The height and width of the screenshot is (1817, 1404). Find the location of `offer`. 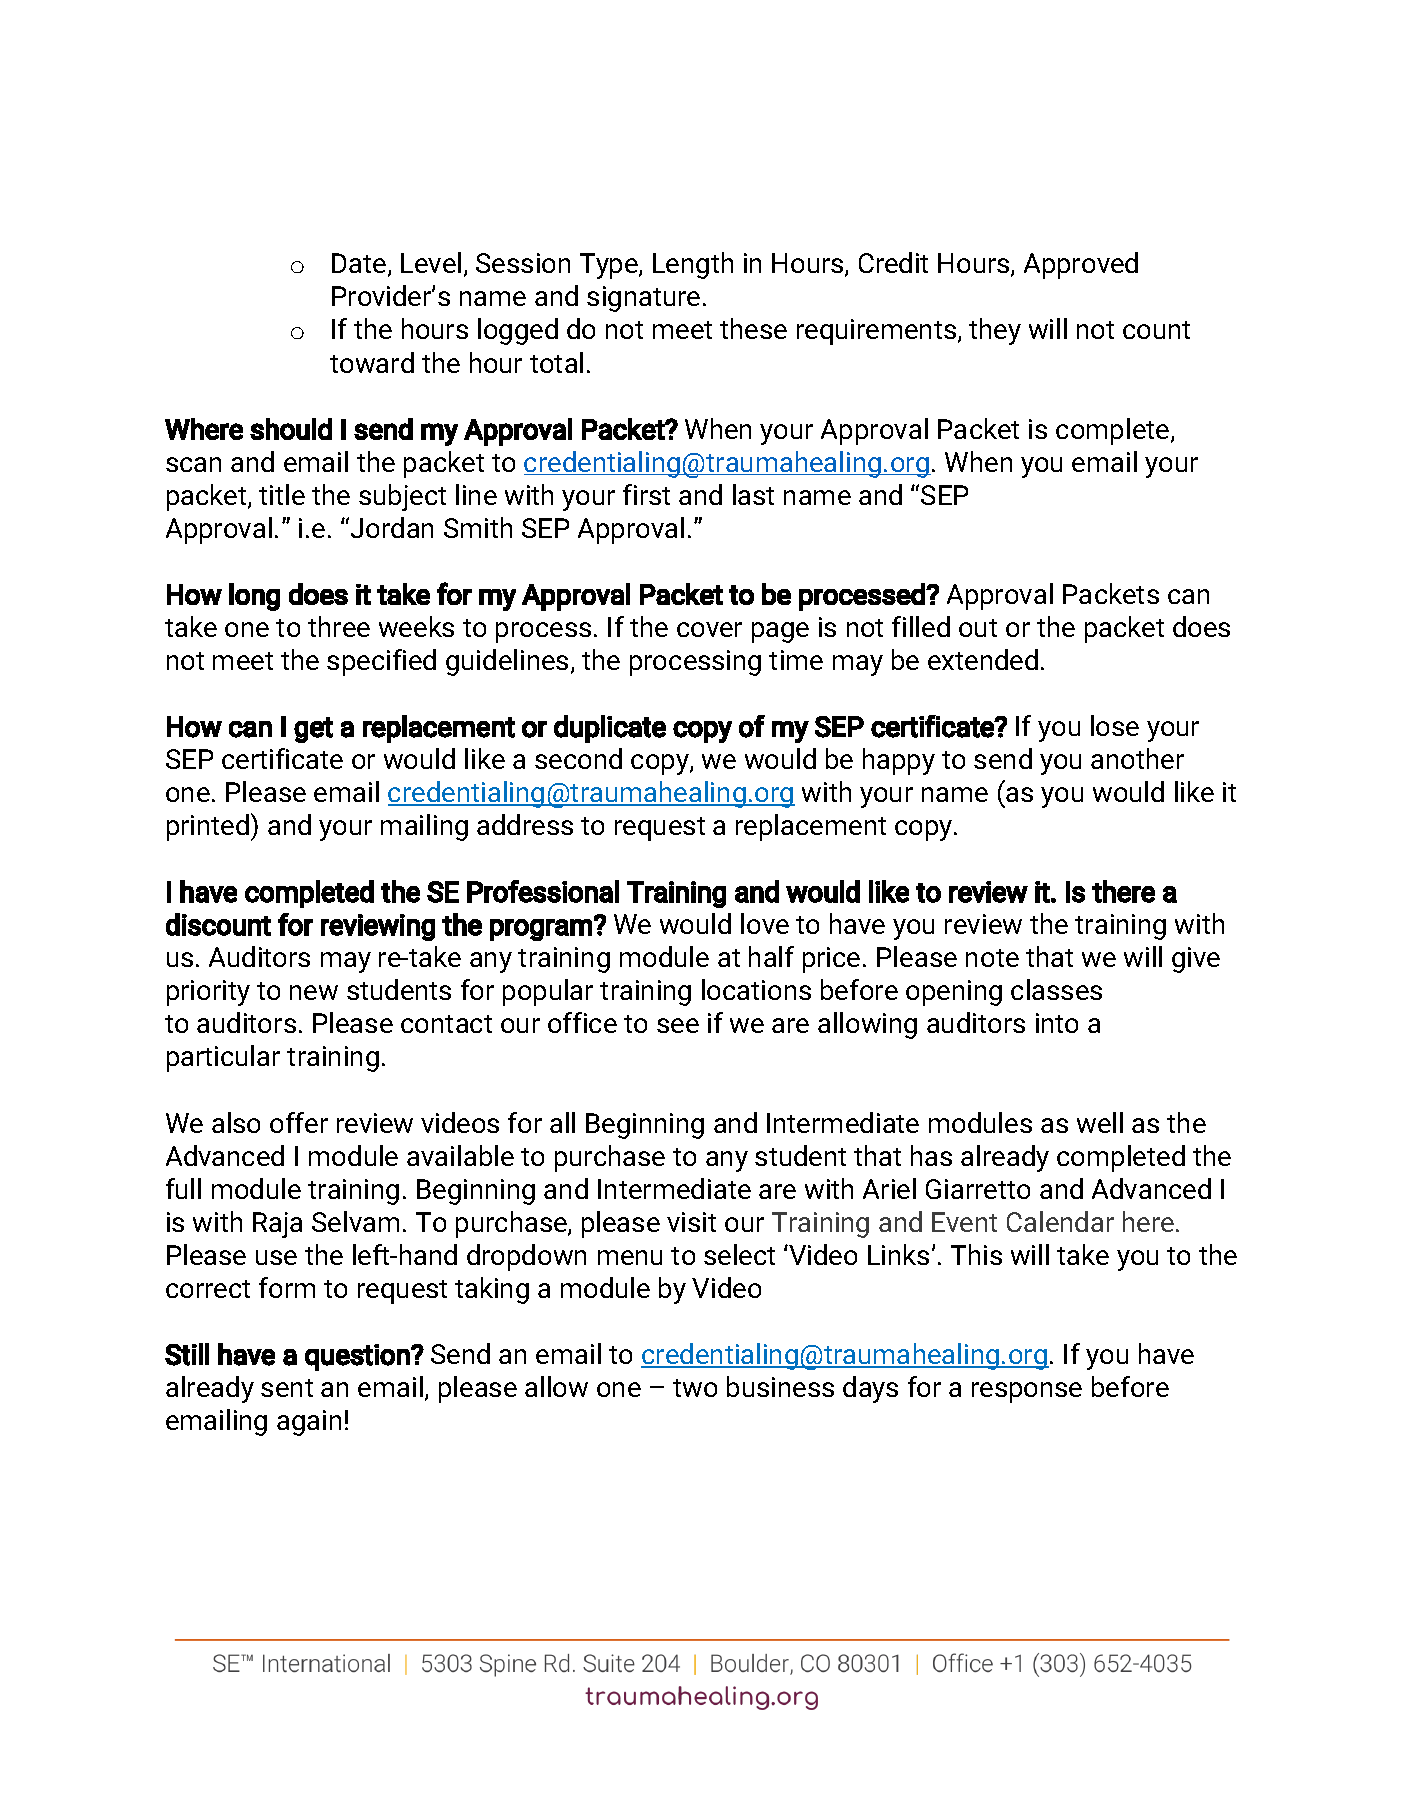

offer is located at coordinates (299, 1122).
